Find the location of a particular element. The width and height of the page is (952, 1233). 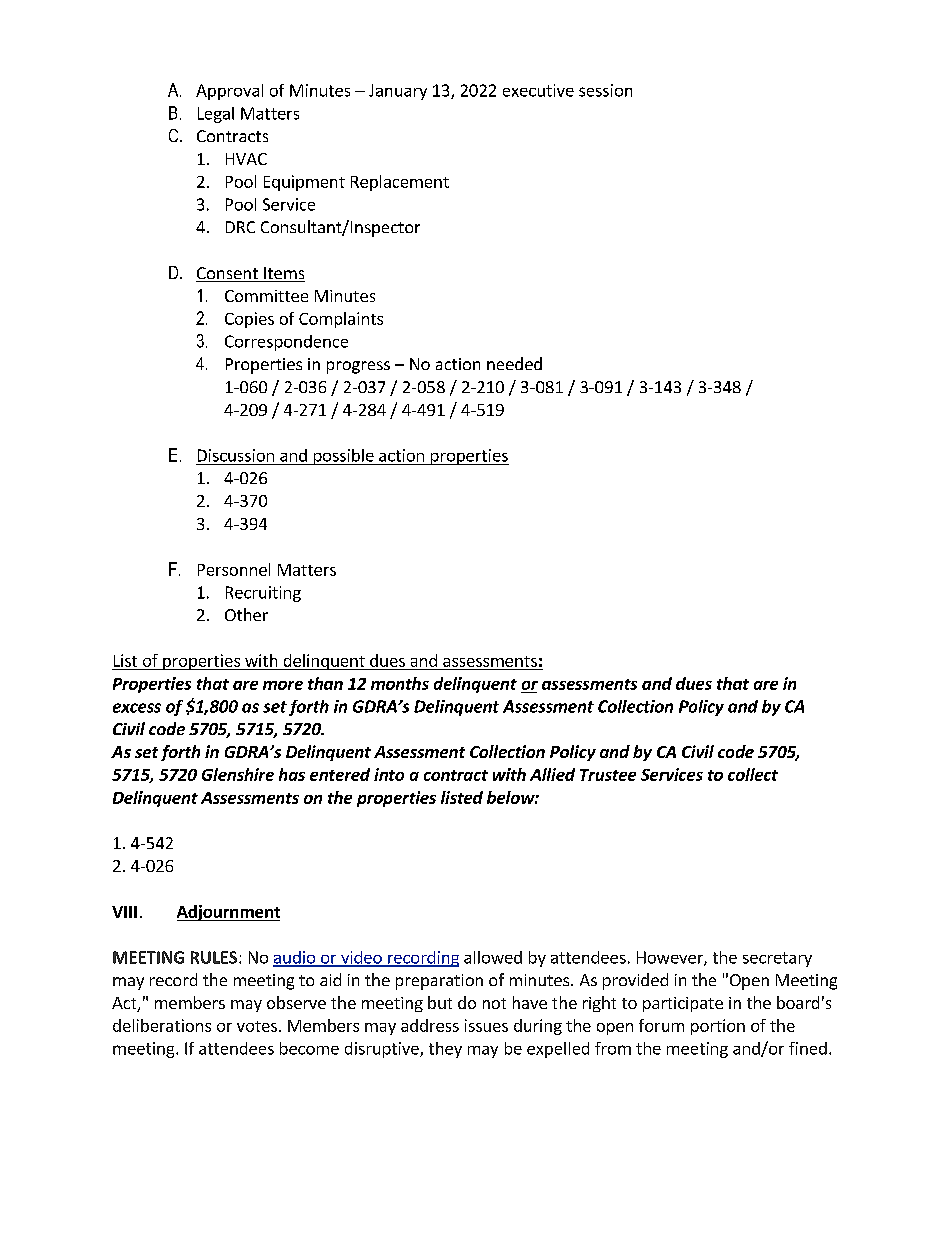

Trustee is located at coordinates (608, 775).
